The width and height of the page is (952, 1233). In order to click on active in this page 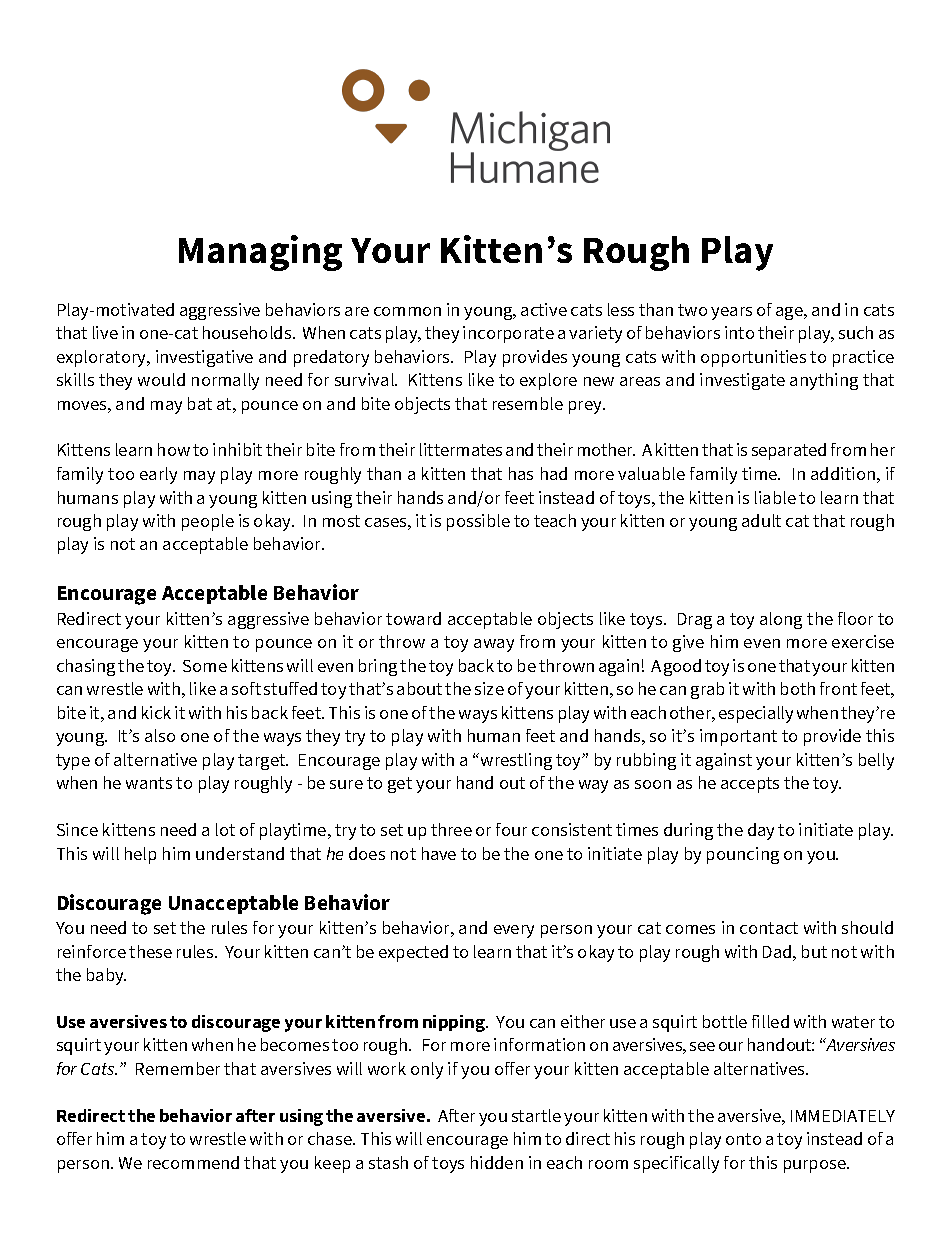, I will do `click(544, 309)`.
